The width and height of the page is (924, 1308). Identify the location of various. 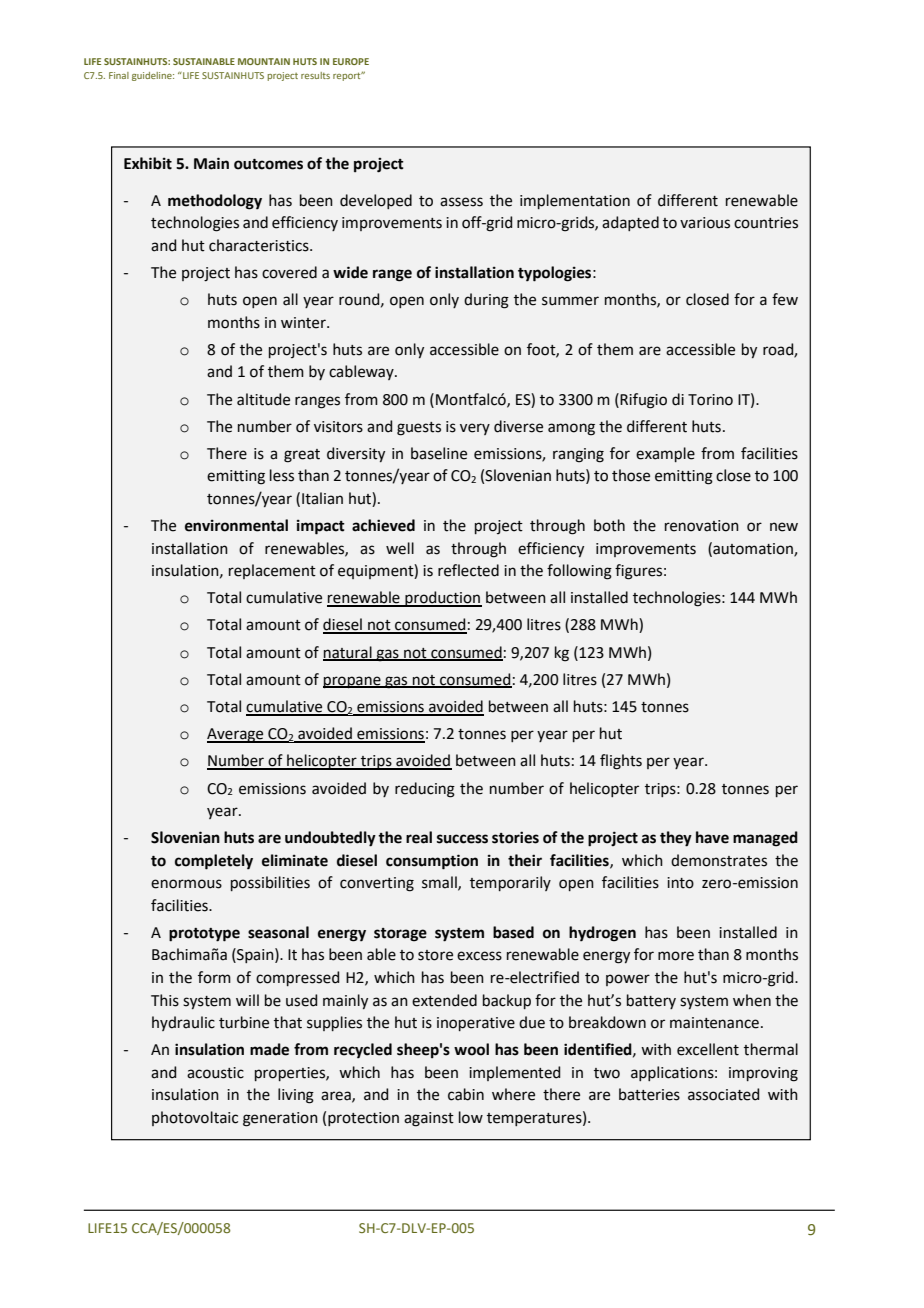
(705, 223).
